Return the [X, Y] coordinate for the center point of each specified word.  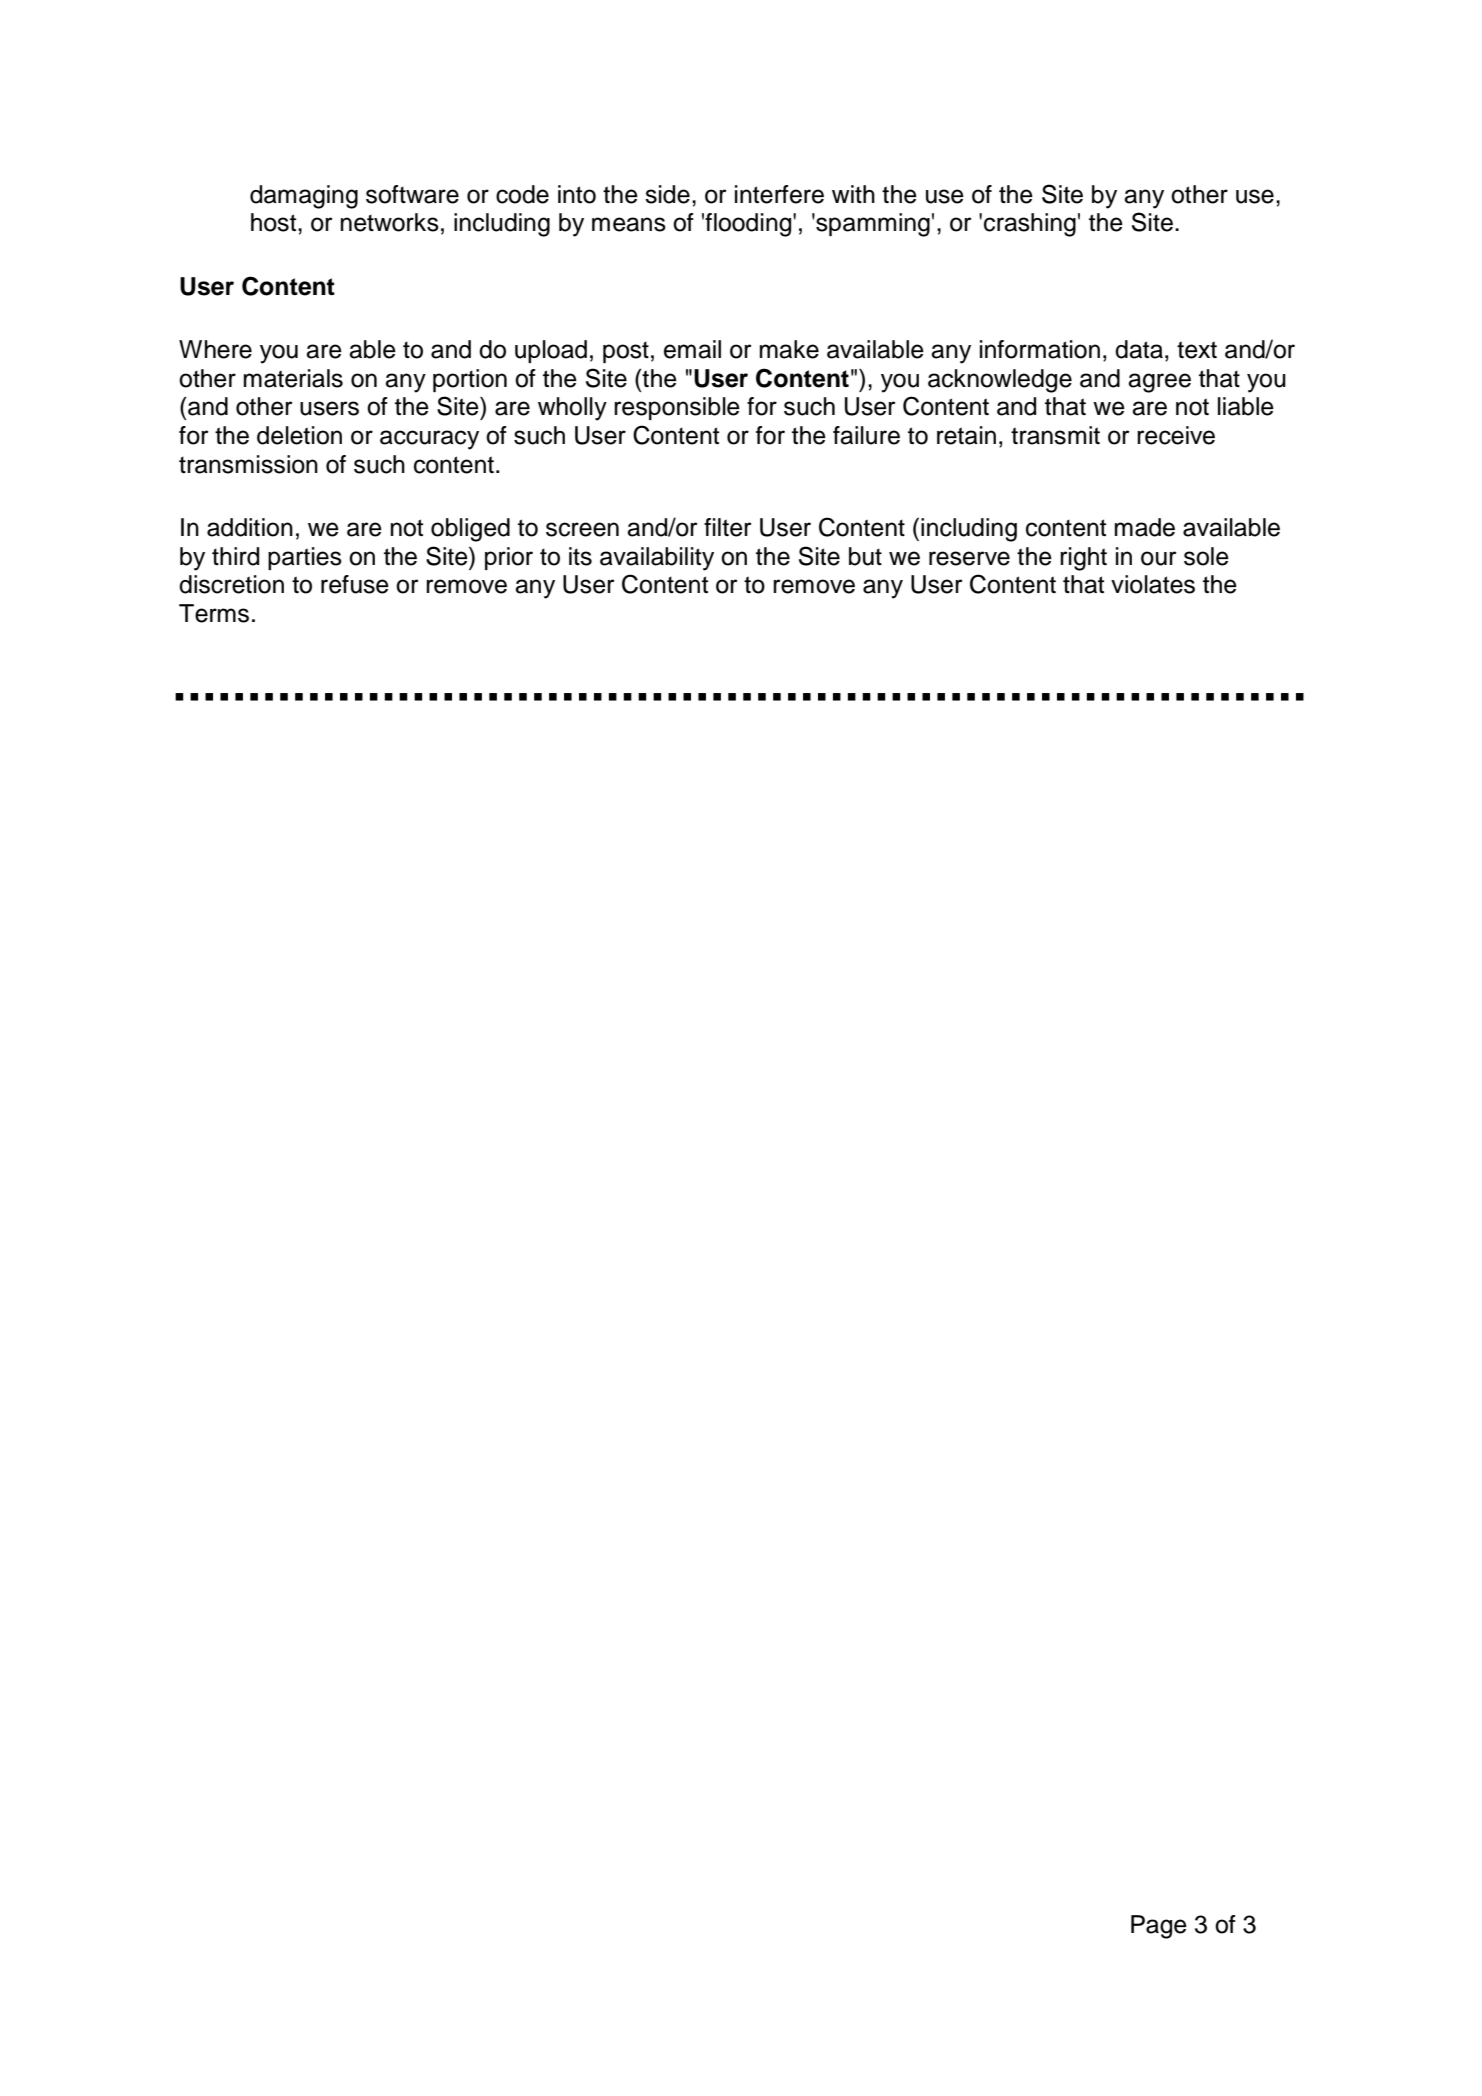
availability [657, 559]
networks [390, 222]
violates [1153, 584]
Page [1159, 1927]
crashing [1030, 225]
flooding [749, 225]
